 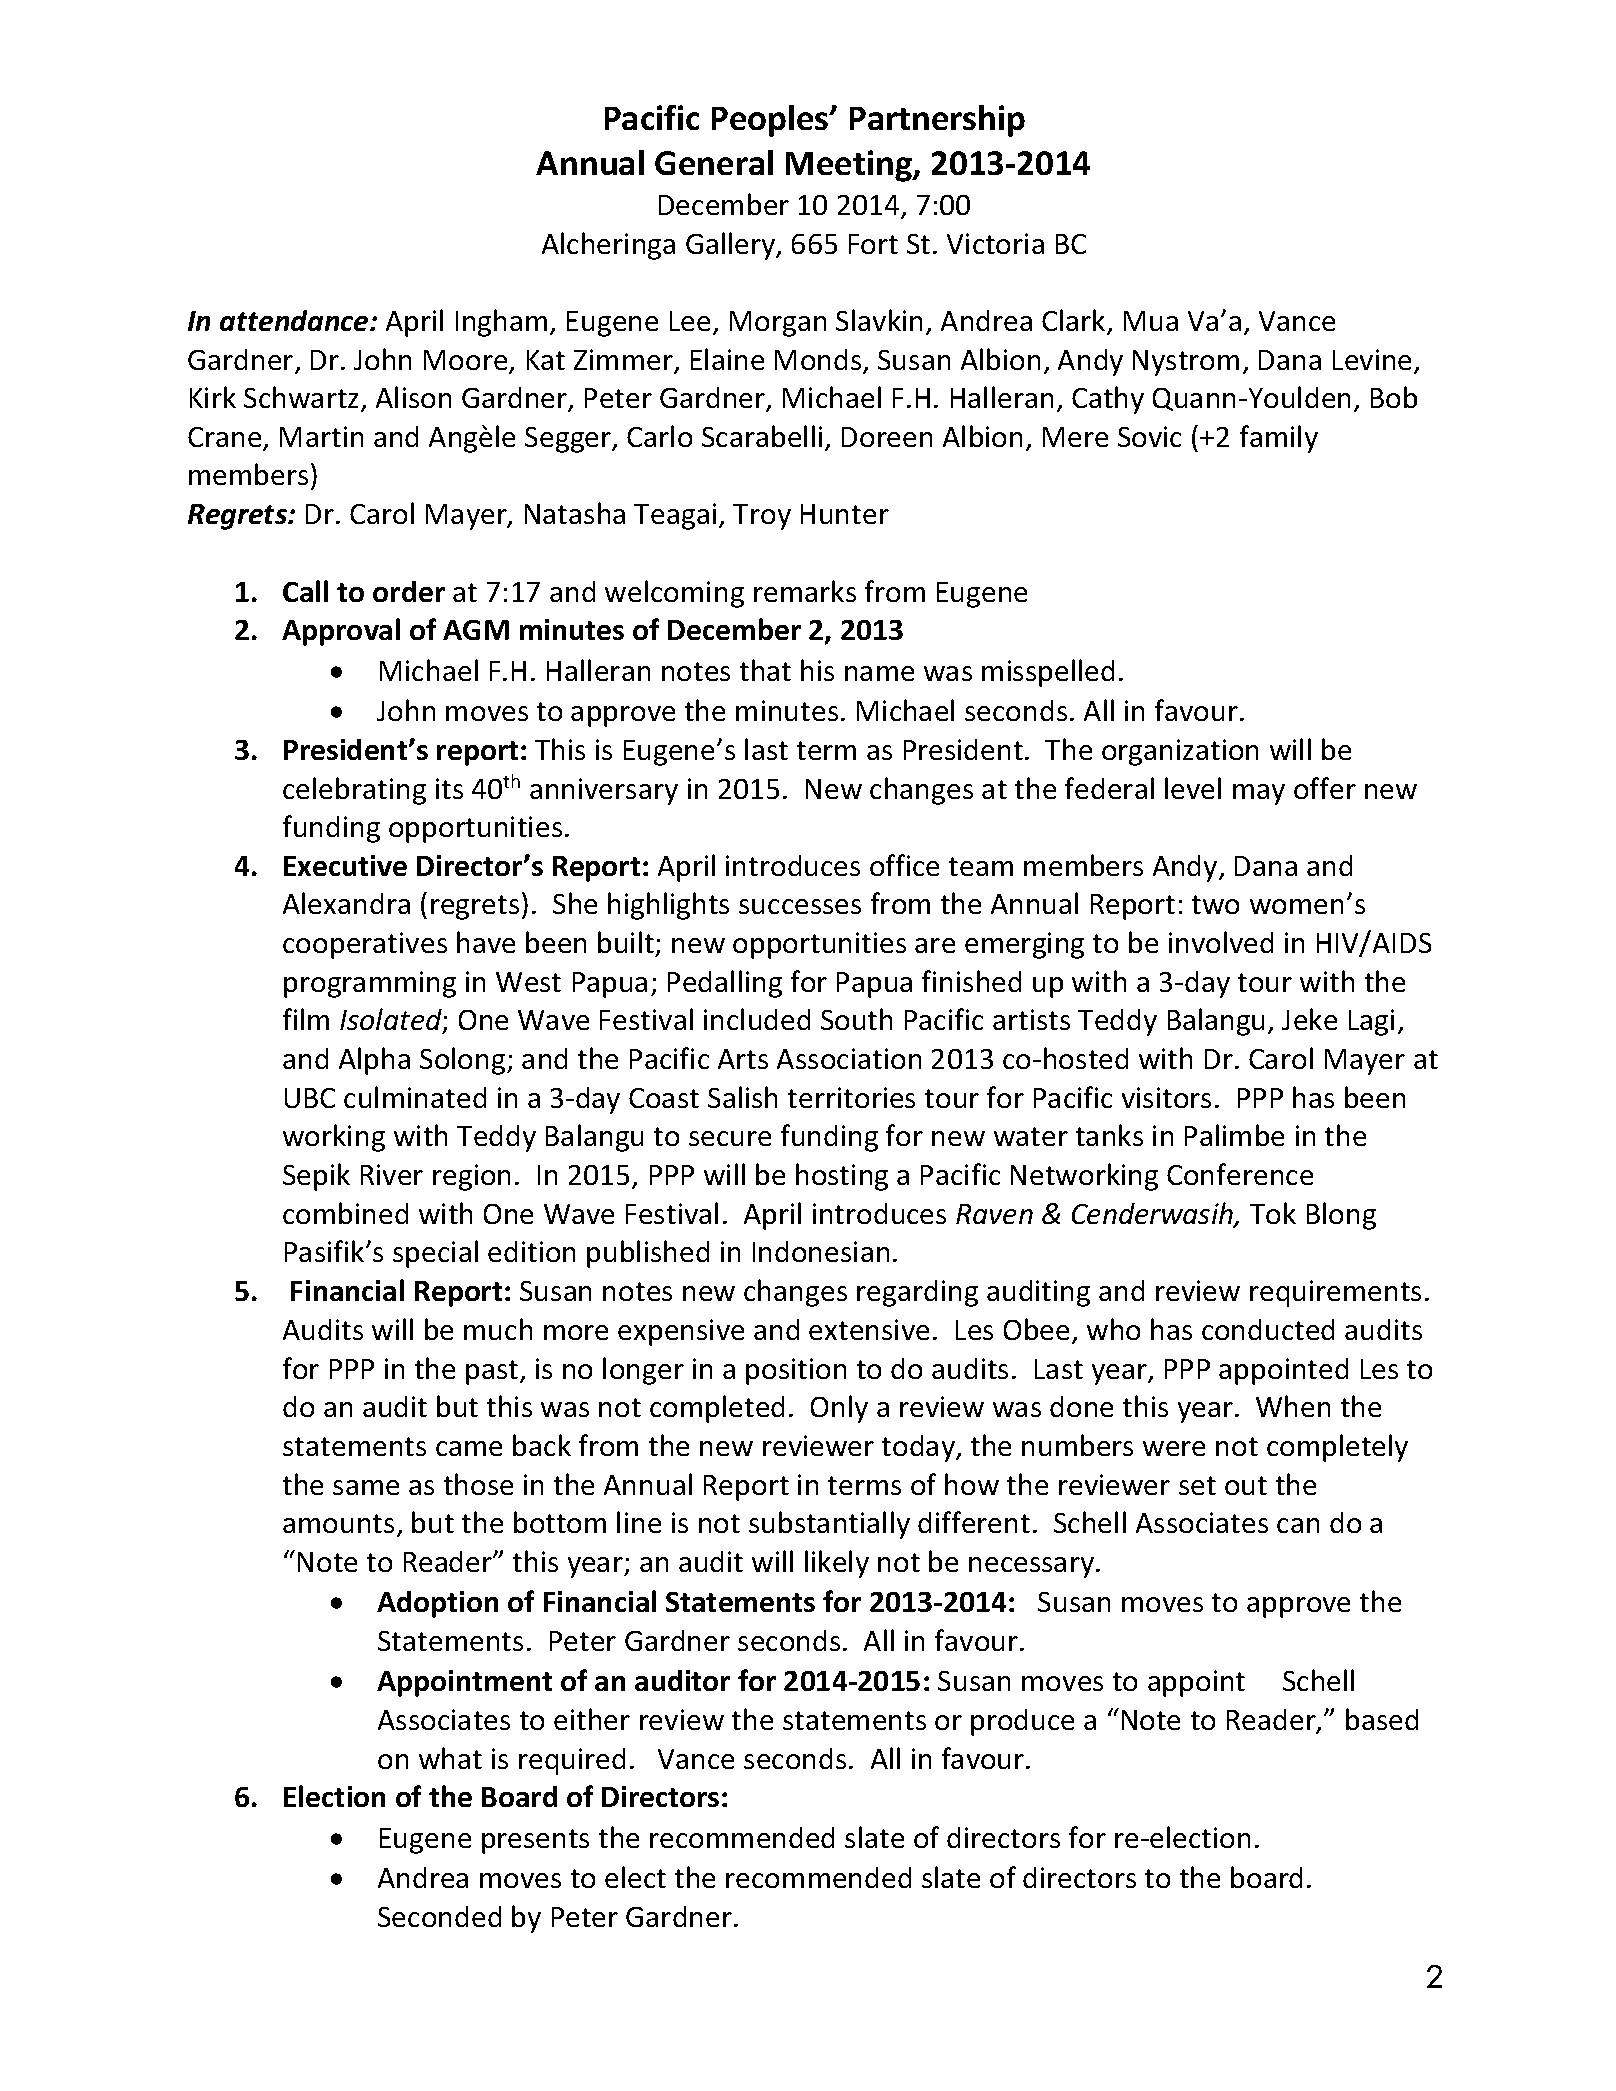 What do you see at coordinates (805, 591) in the document?
I see `remarks` at bounding box center [805, 591].
